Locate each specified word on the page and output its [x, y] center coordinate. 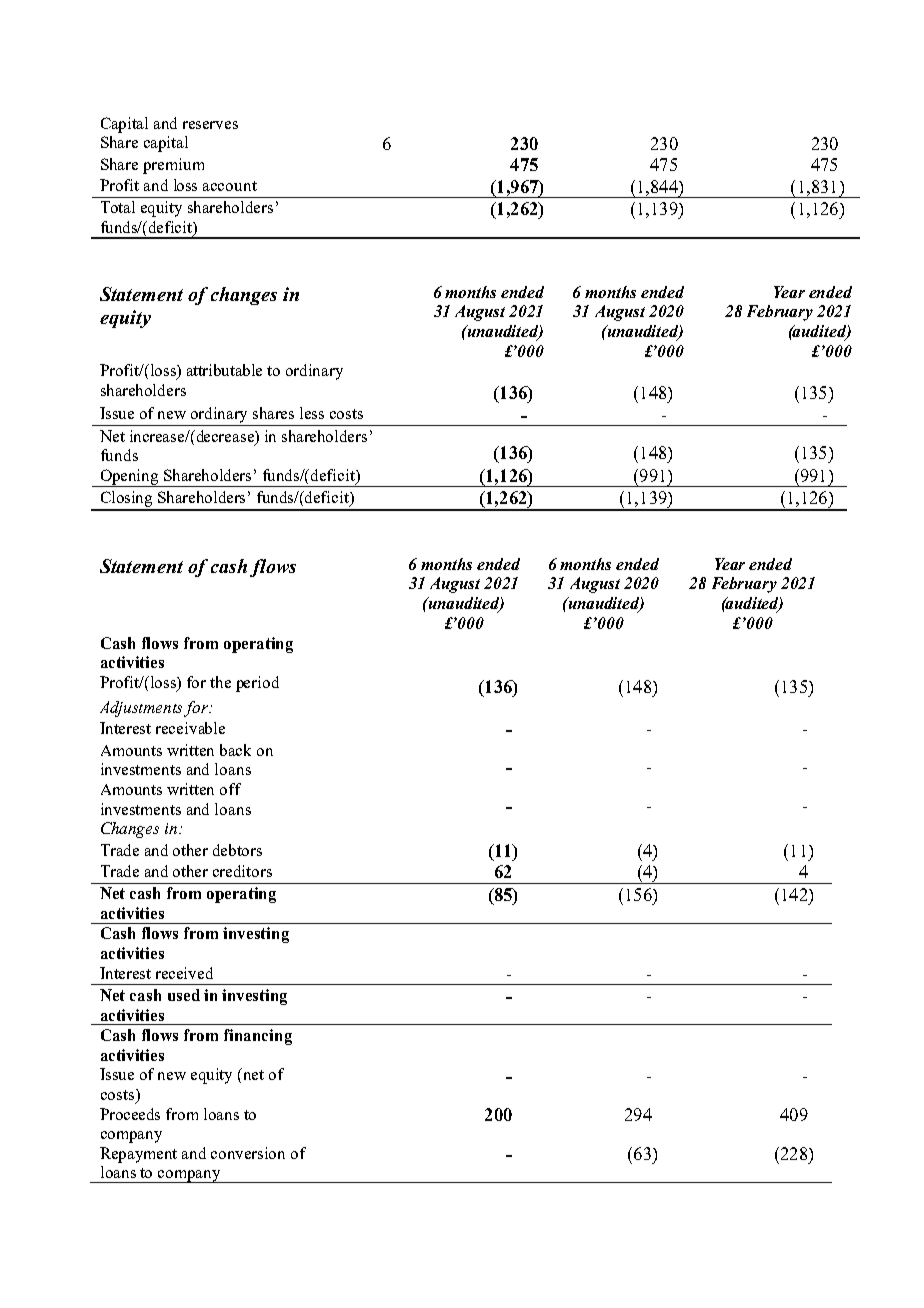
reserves [210, 125]
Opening [130, 478]
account [230, 186]
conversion [248, 1153]
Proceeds [130, 1114]
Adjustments [143, 709]
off [230, 789]
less [312, 413]
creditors [242, 871]
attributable [224, 370]
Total [118, 207]
